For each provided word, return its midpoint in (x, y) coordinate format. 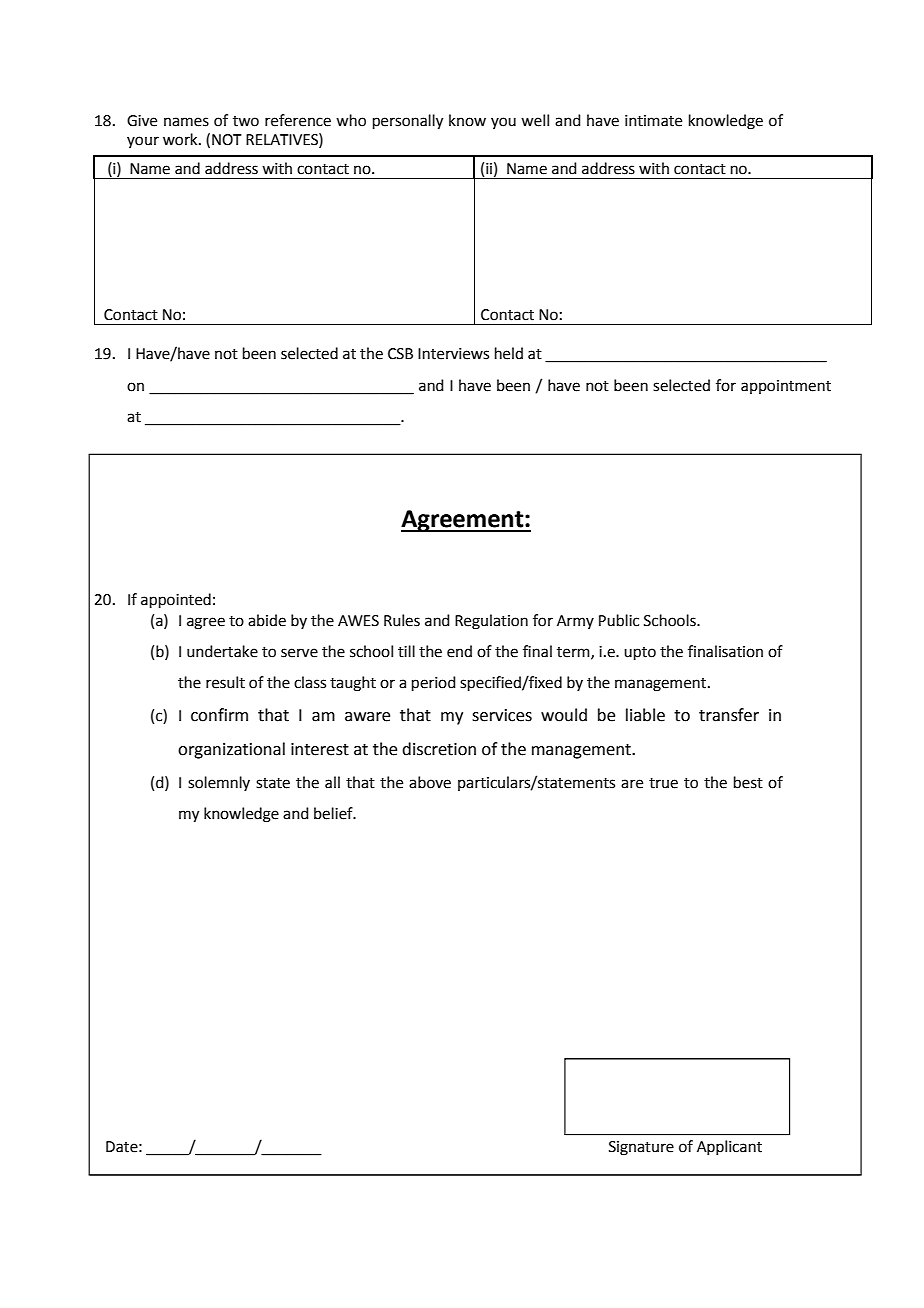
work (181, 139)
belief (334, 813)
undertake (222, 651)
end (459, 651)
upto (640, 653)
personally (408, 122)
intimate (653, 121)
